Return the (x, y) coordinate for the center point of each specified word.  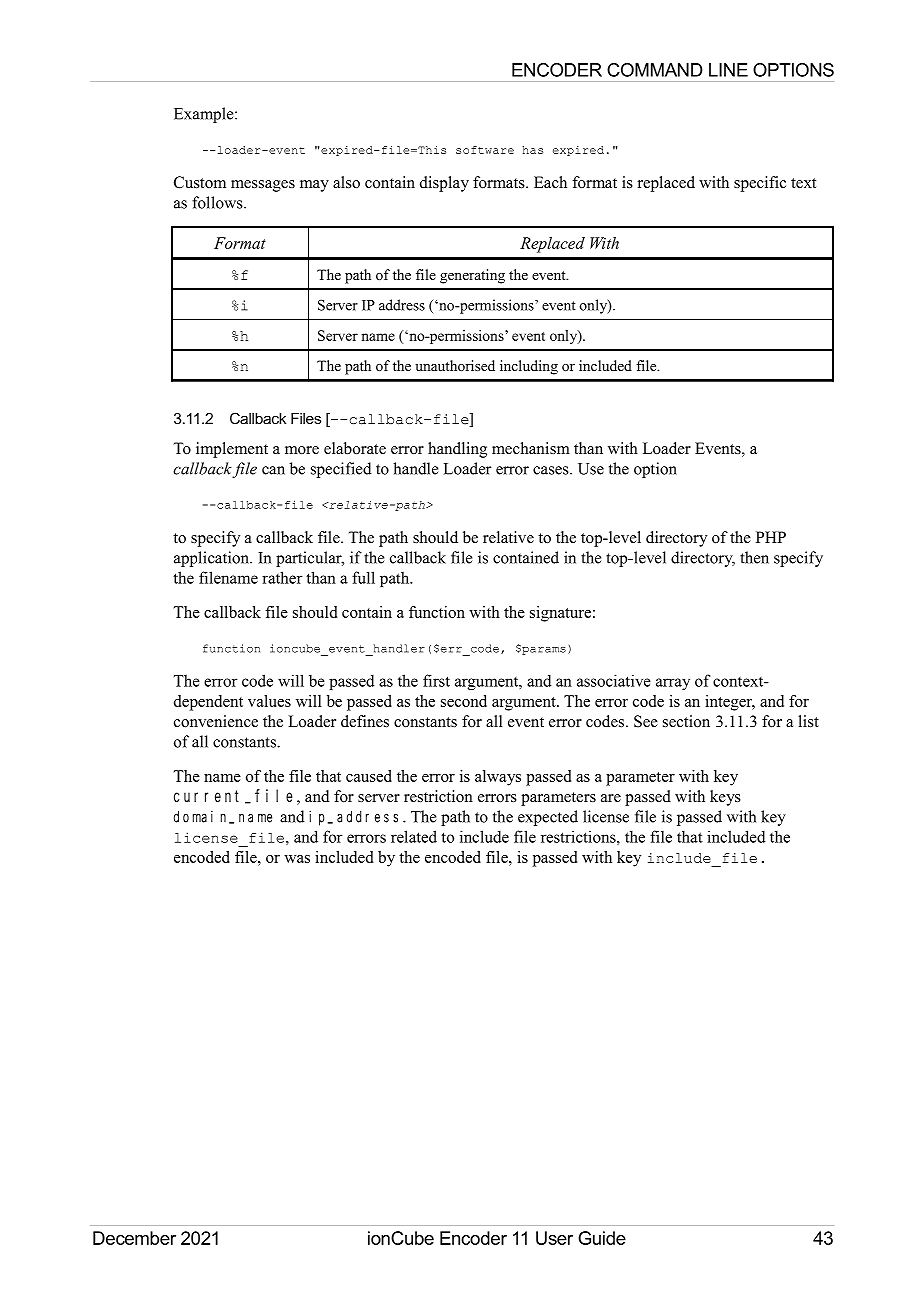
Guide (602, 1238)
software (485, 150)
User (554, 1238)
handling (457, 450)
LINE (728, 70)
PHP (771, 537)
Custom (200, 182)
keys (725, 798)
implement (232, 450)
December (134, 1238)
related (414, 836)
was (297, 859)
